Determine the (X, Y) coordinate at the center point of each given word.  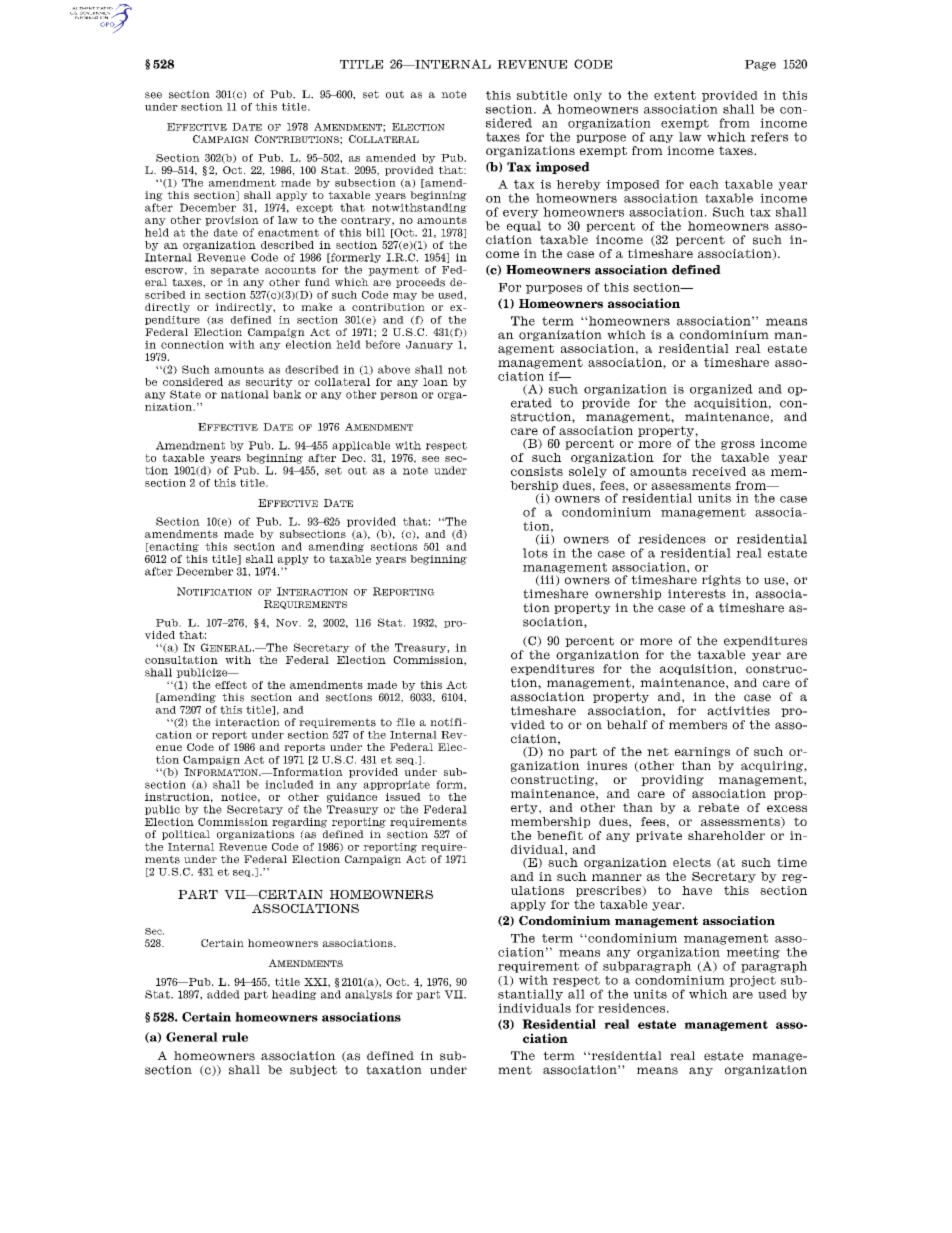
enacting (173, 547)
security (269, 383)
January (429, 345)
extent (675, 95)
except (314, 208)
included (289, 784)
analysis (368, 995)
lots (535, 553)
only (588, 96)
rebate (718, 807)
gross (738, 445)
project (752, 981)
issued (403, 797)
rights (721, 580)
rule (235, 1037)
